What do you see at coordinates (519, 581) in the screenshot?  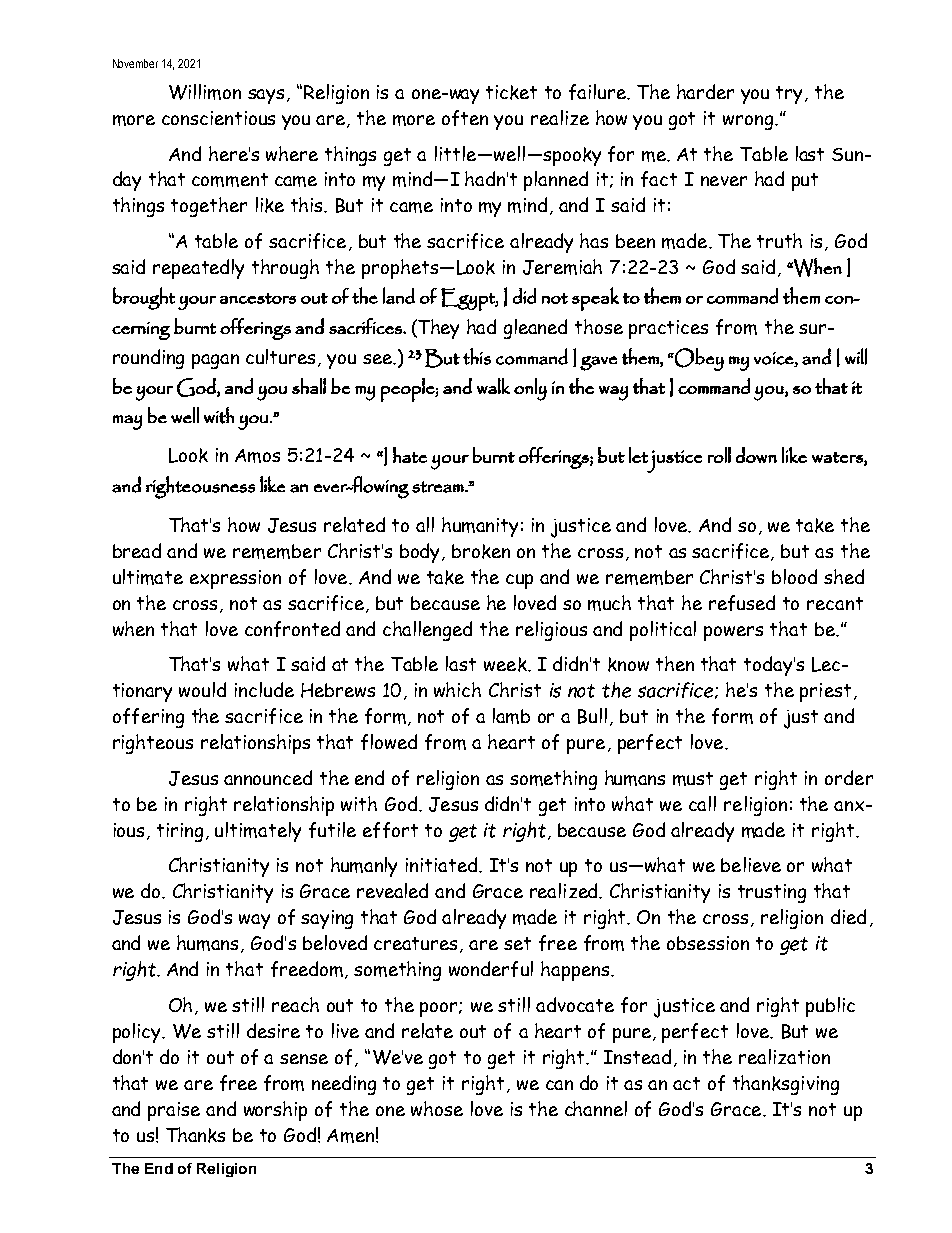 I see `cup` at bounding box center [519, 581].
